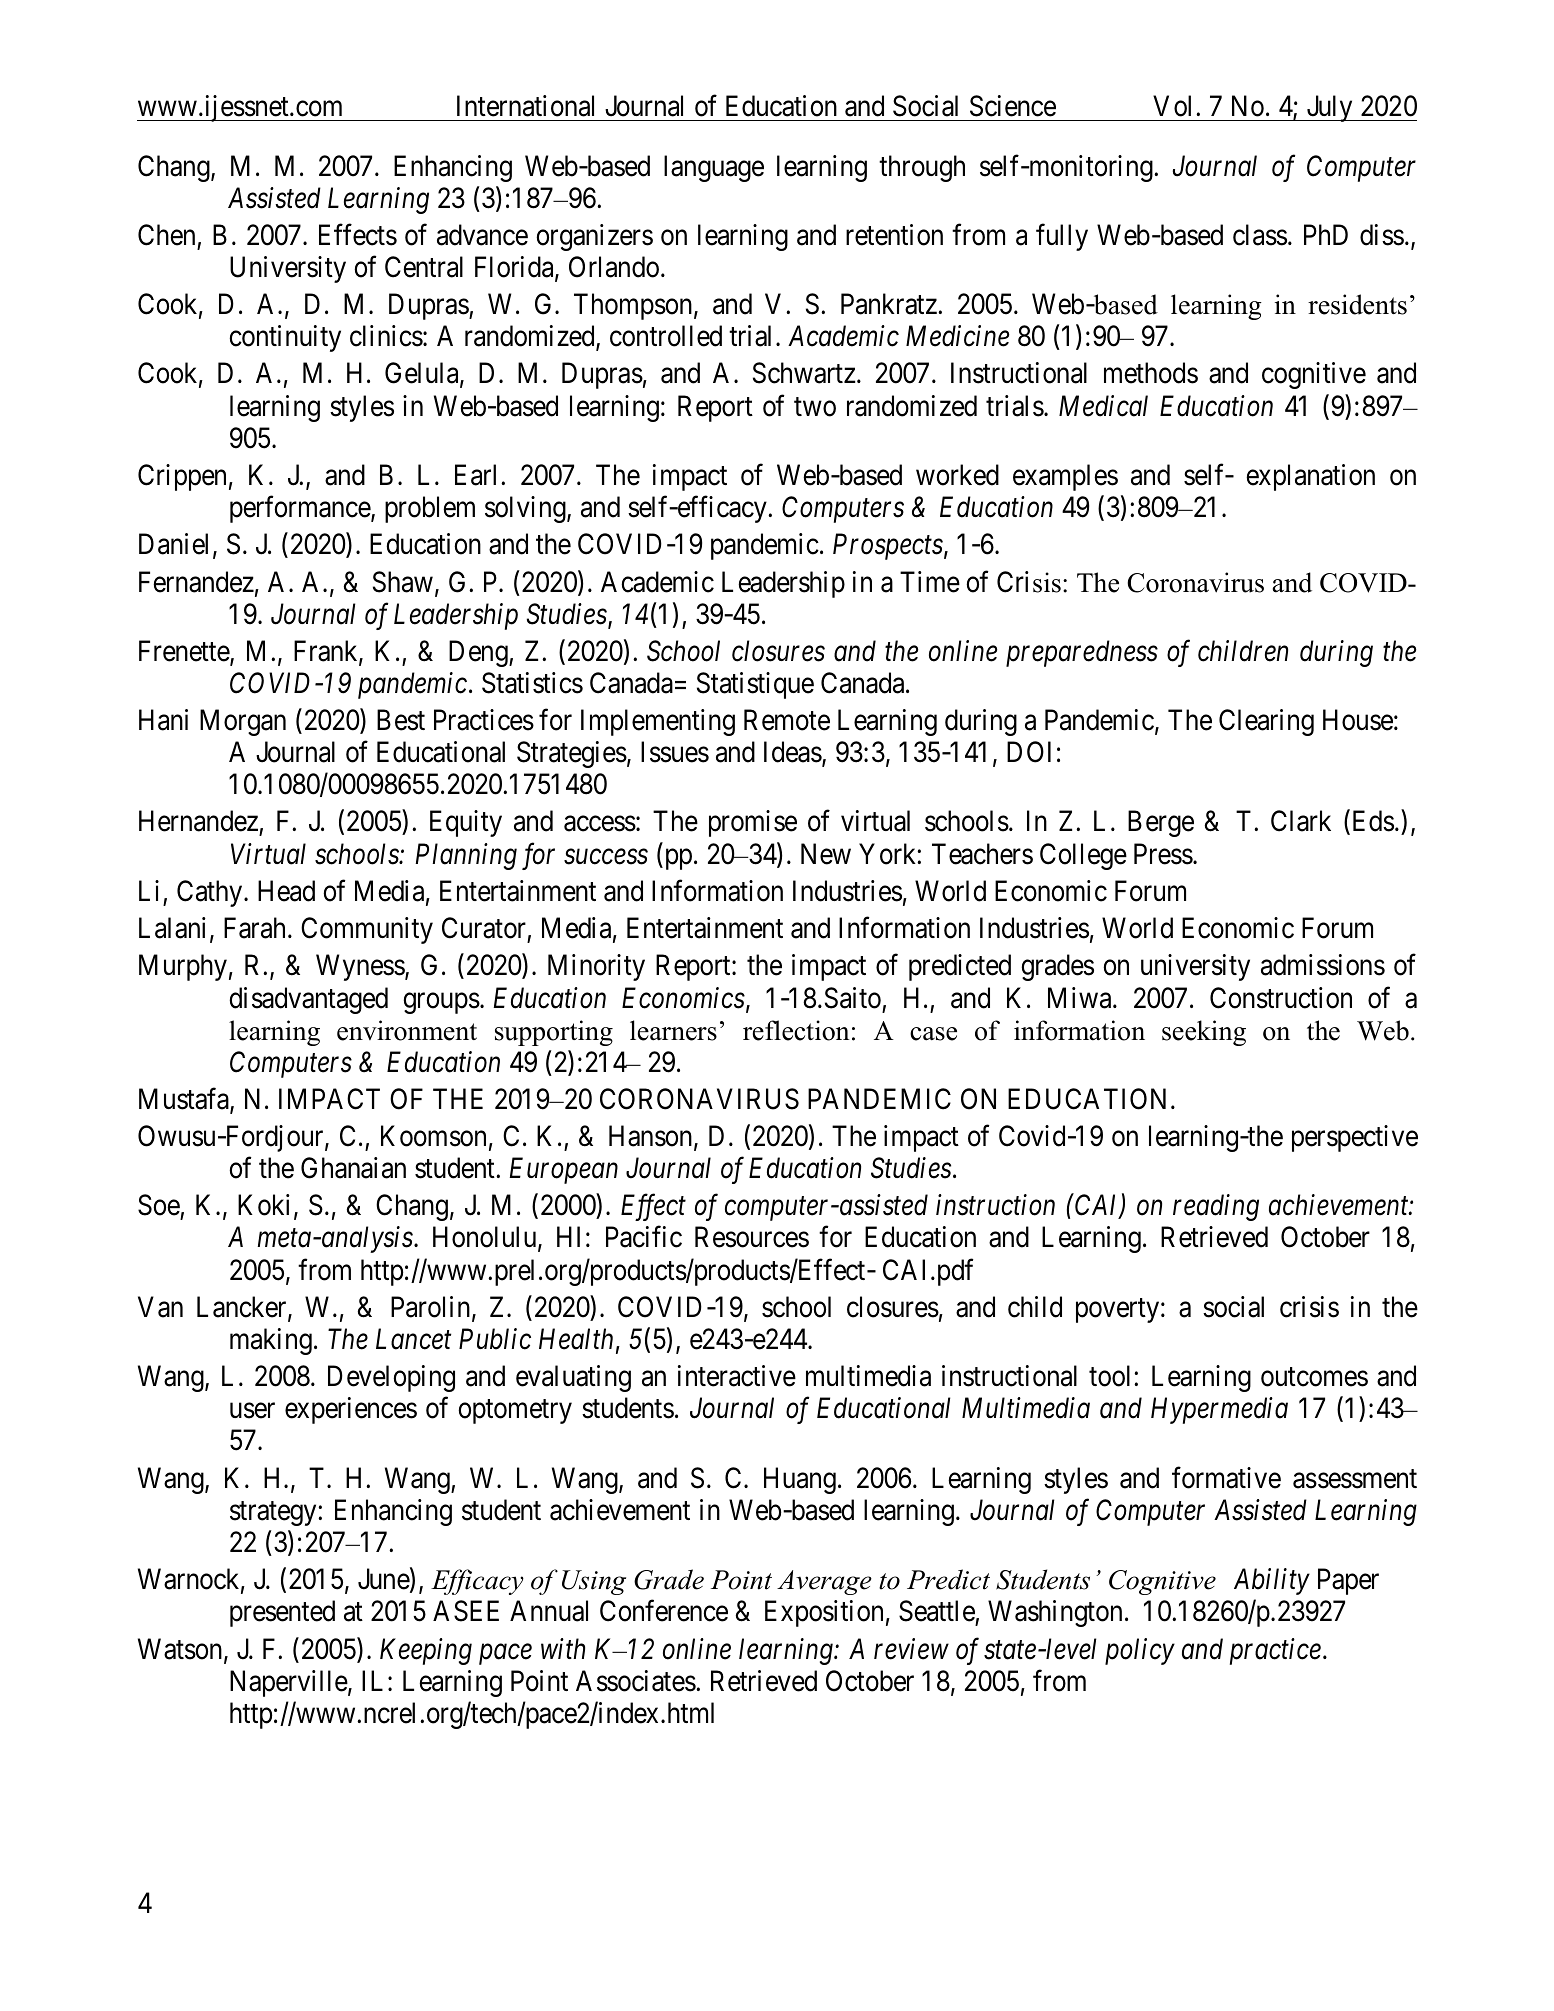 This screenshot has height=2011, width=1554. Describe the element at coordinates (286, 891) in the screenshot. I see `Head` at that location.
